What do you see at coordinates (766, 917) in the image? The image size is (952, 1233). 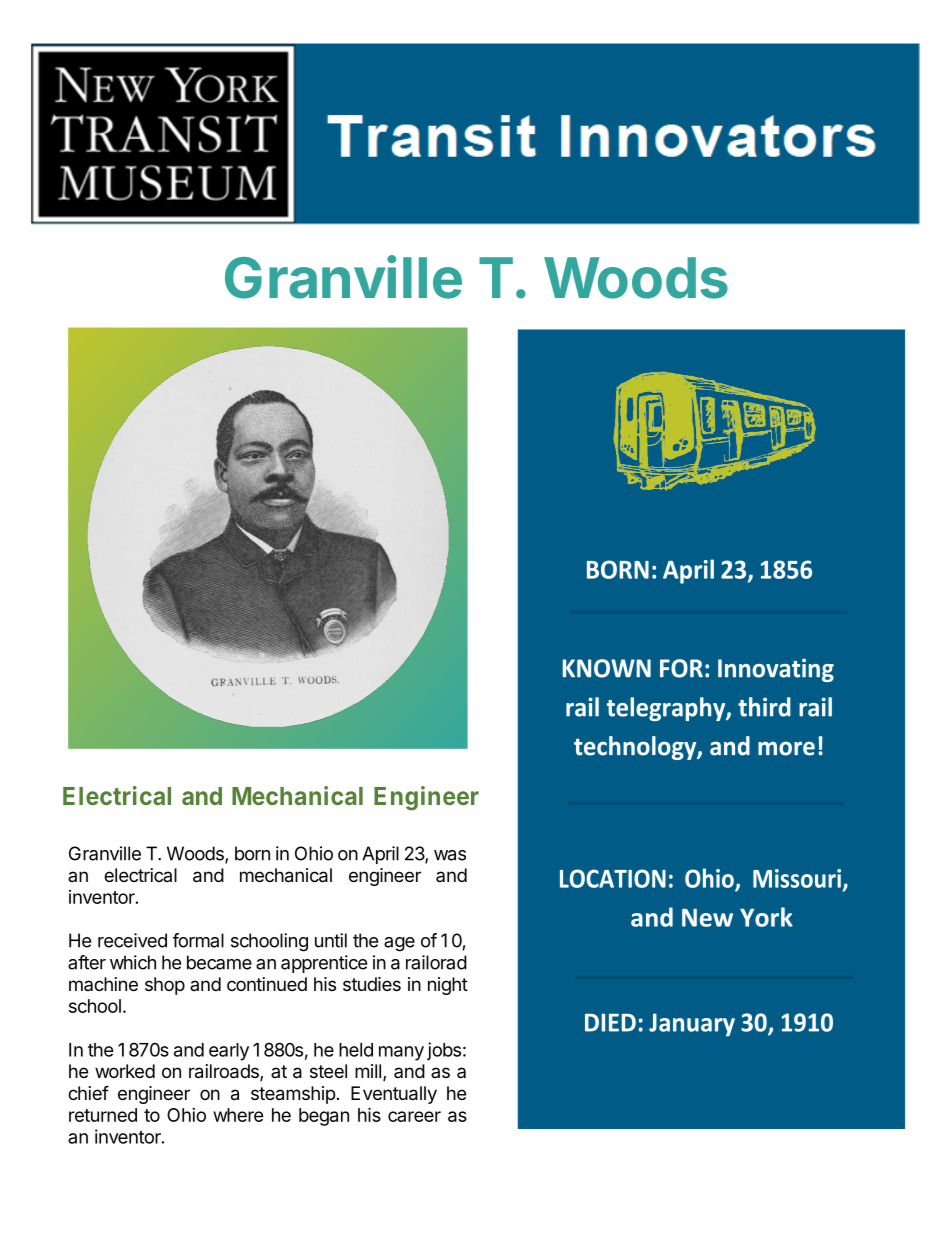 I see `York` at bounding box center [766, 917].
